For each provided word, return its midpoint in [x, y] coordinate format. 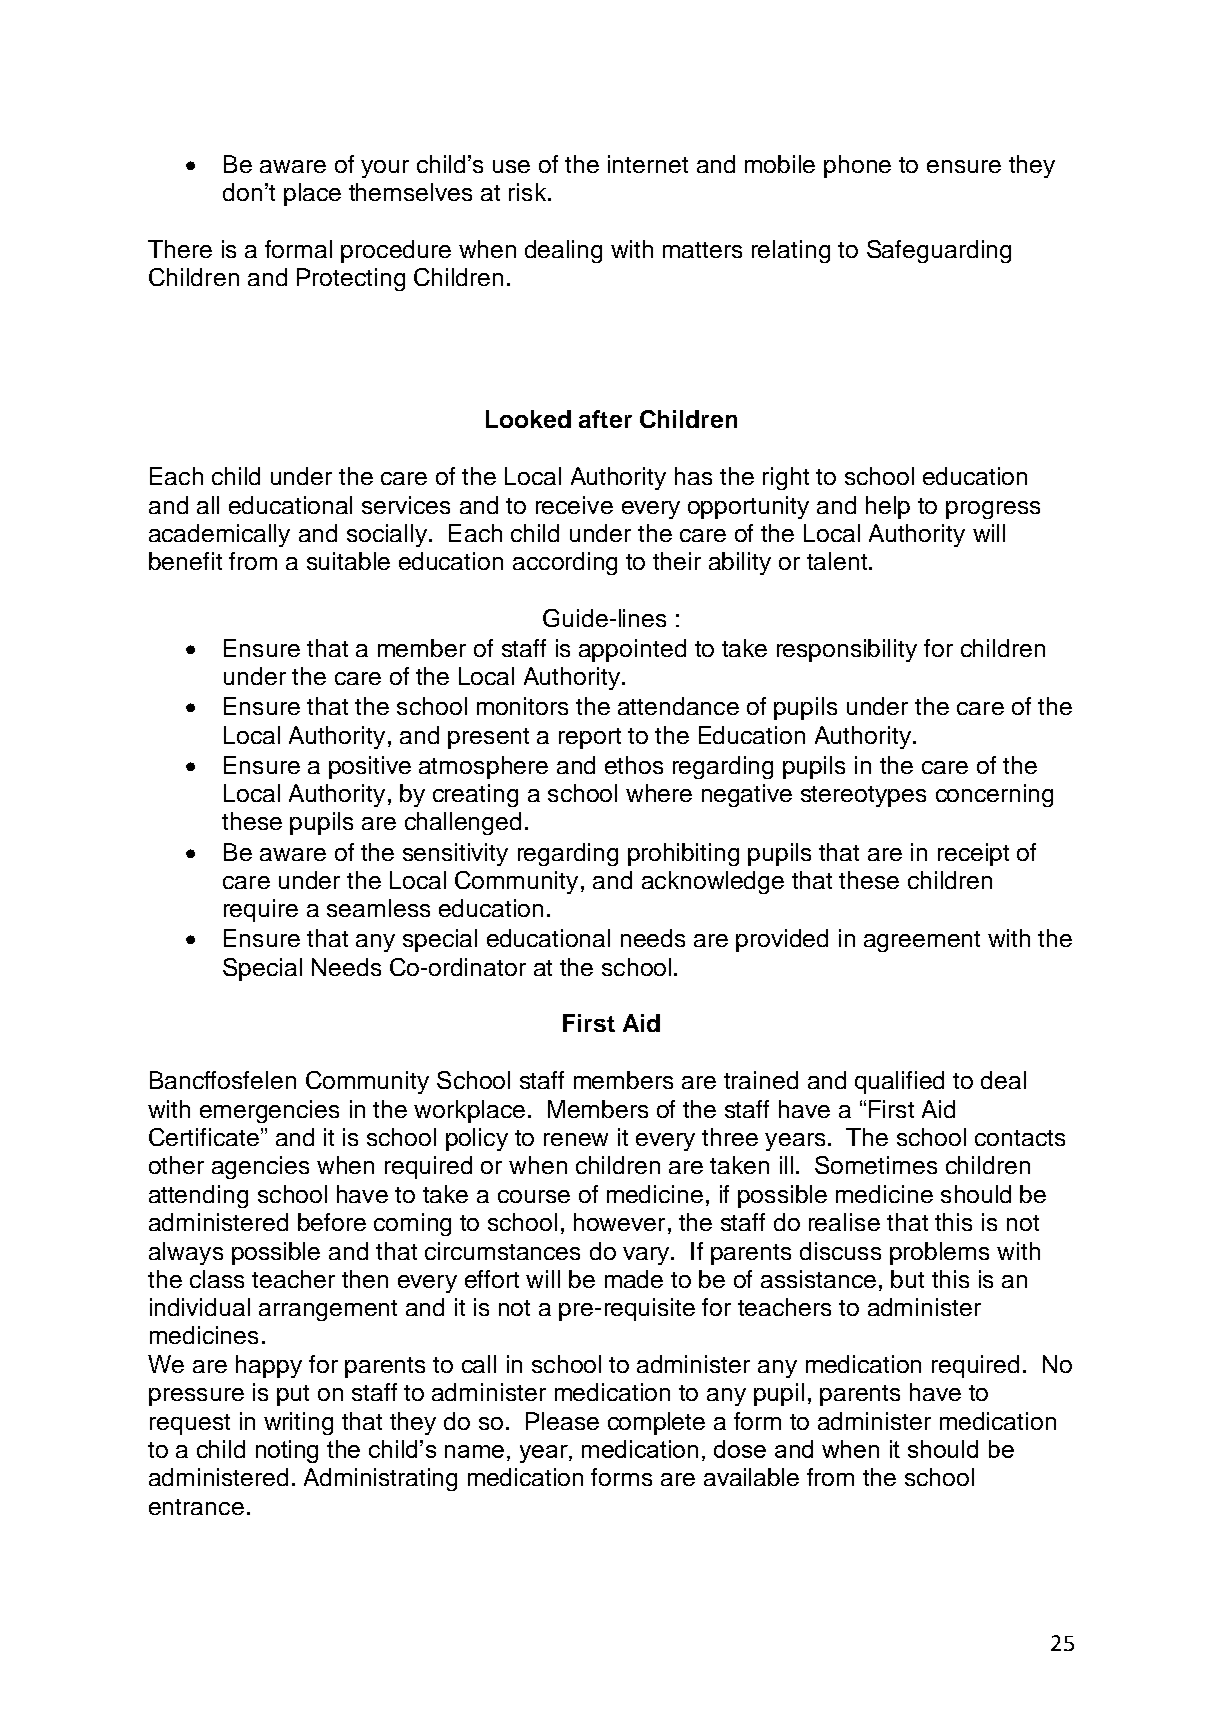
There [180, 249]
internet [648, 164]
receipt [973, 854]
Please [562, 1421]
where [659, 793]
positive [370, 767]
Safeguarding [939, 251]
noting [287, 1451]
